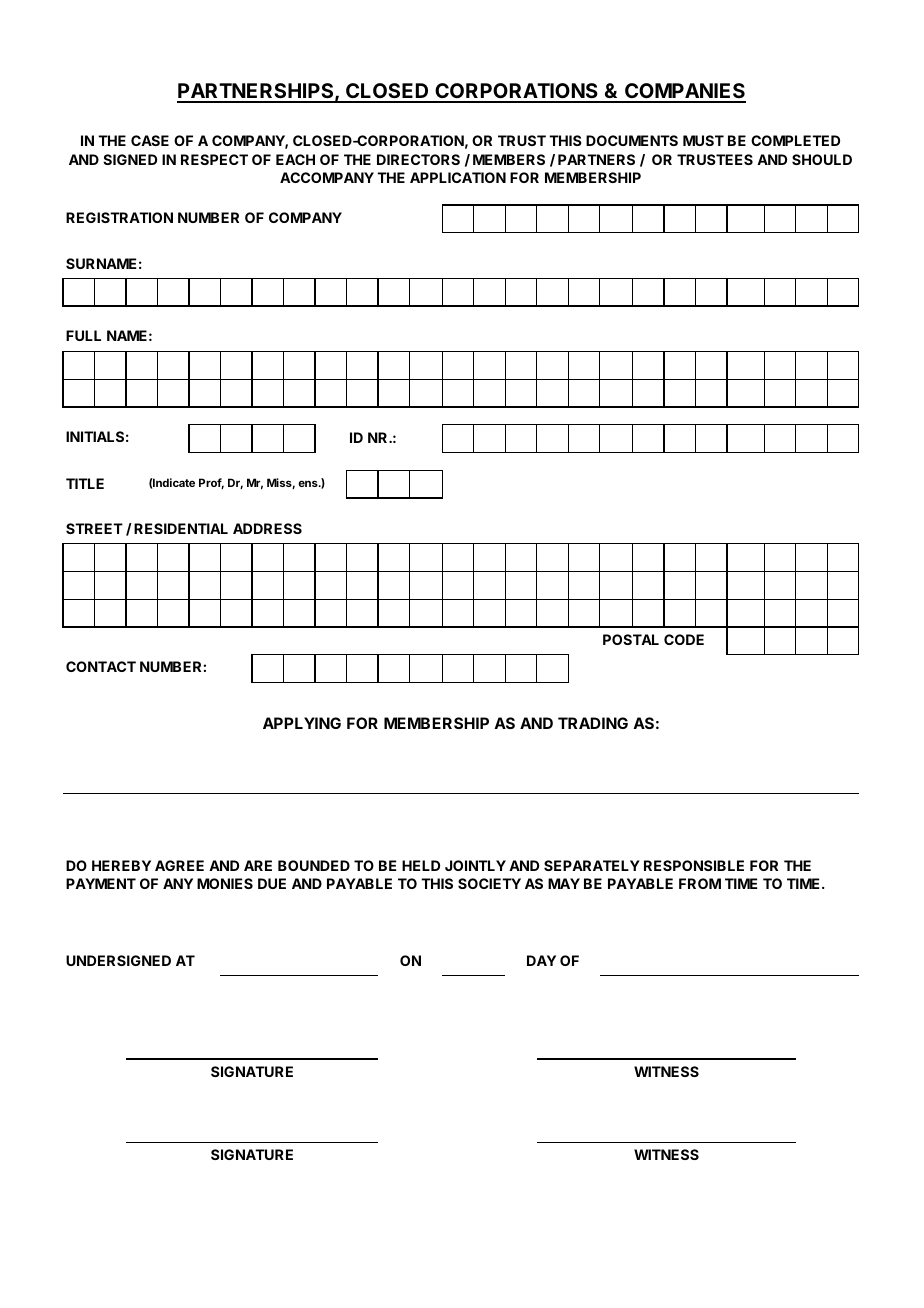  Describe the element at coordinates (703, 140) in the document. I see `MUST` at that location.
